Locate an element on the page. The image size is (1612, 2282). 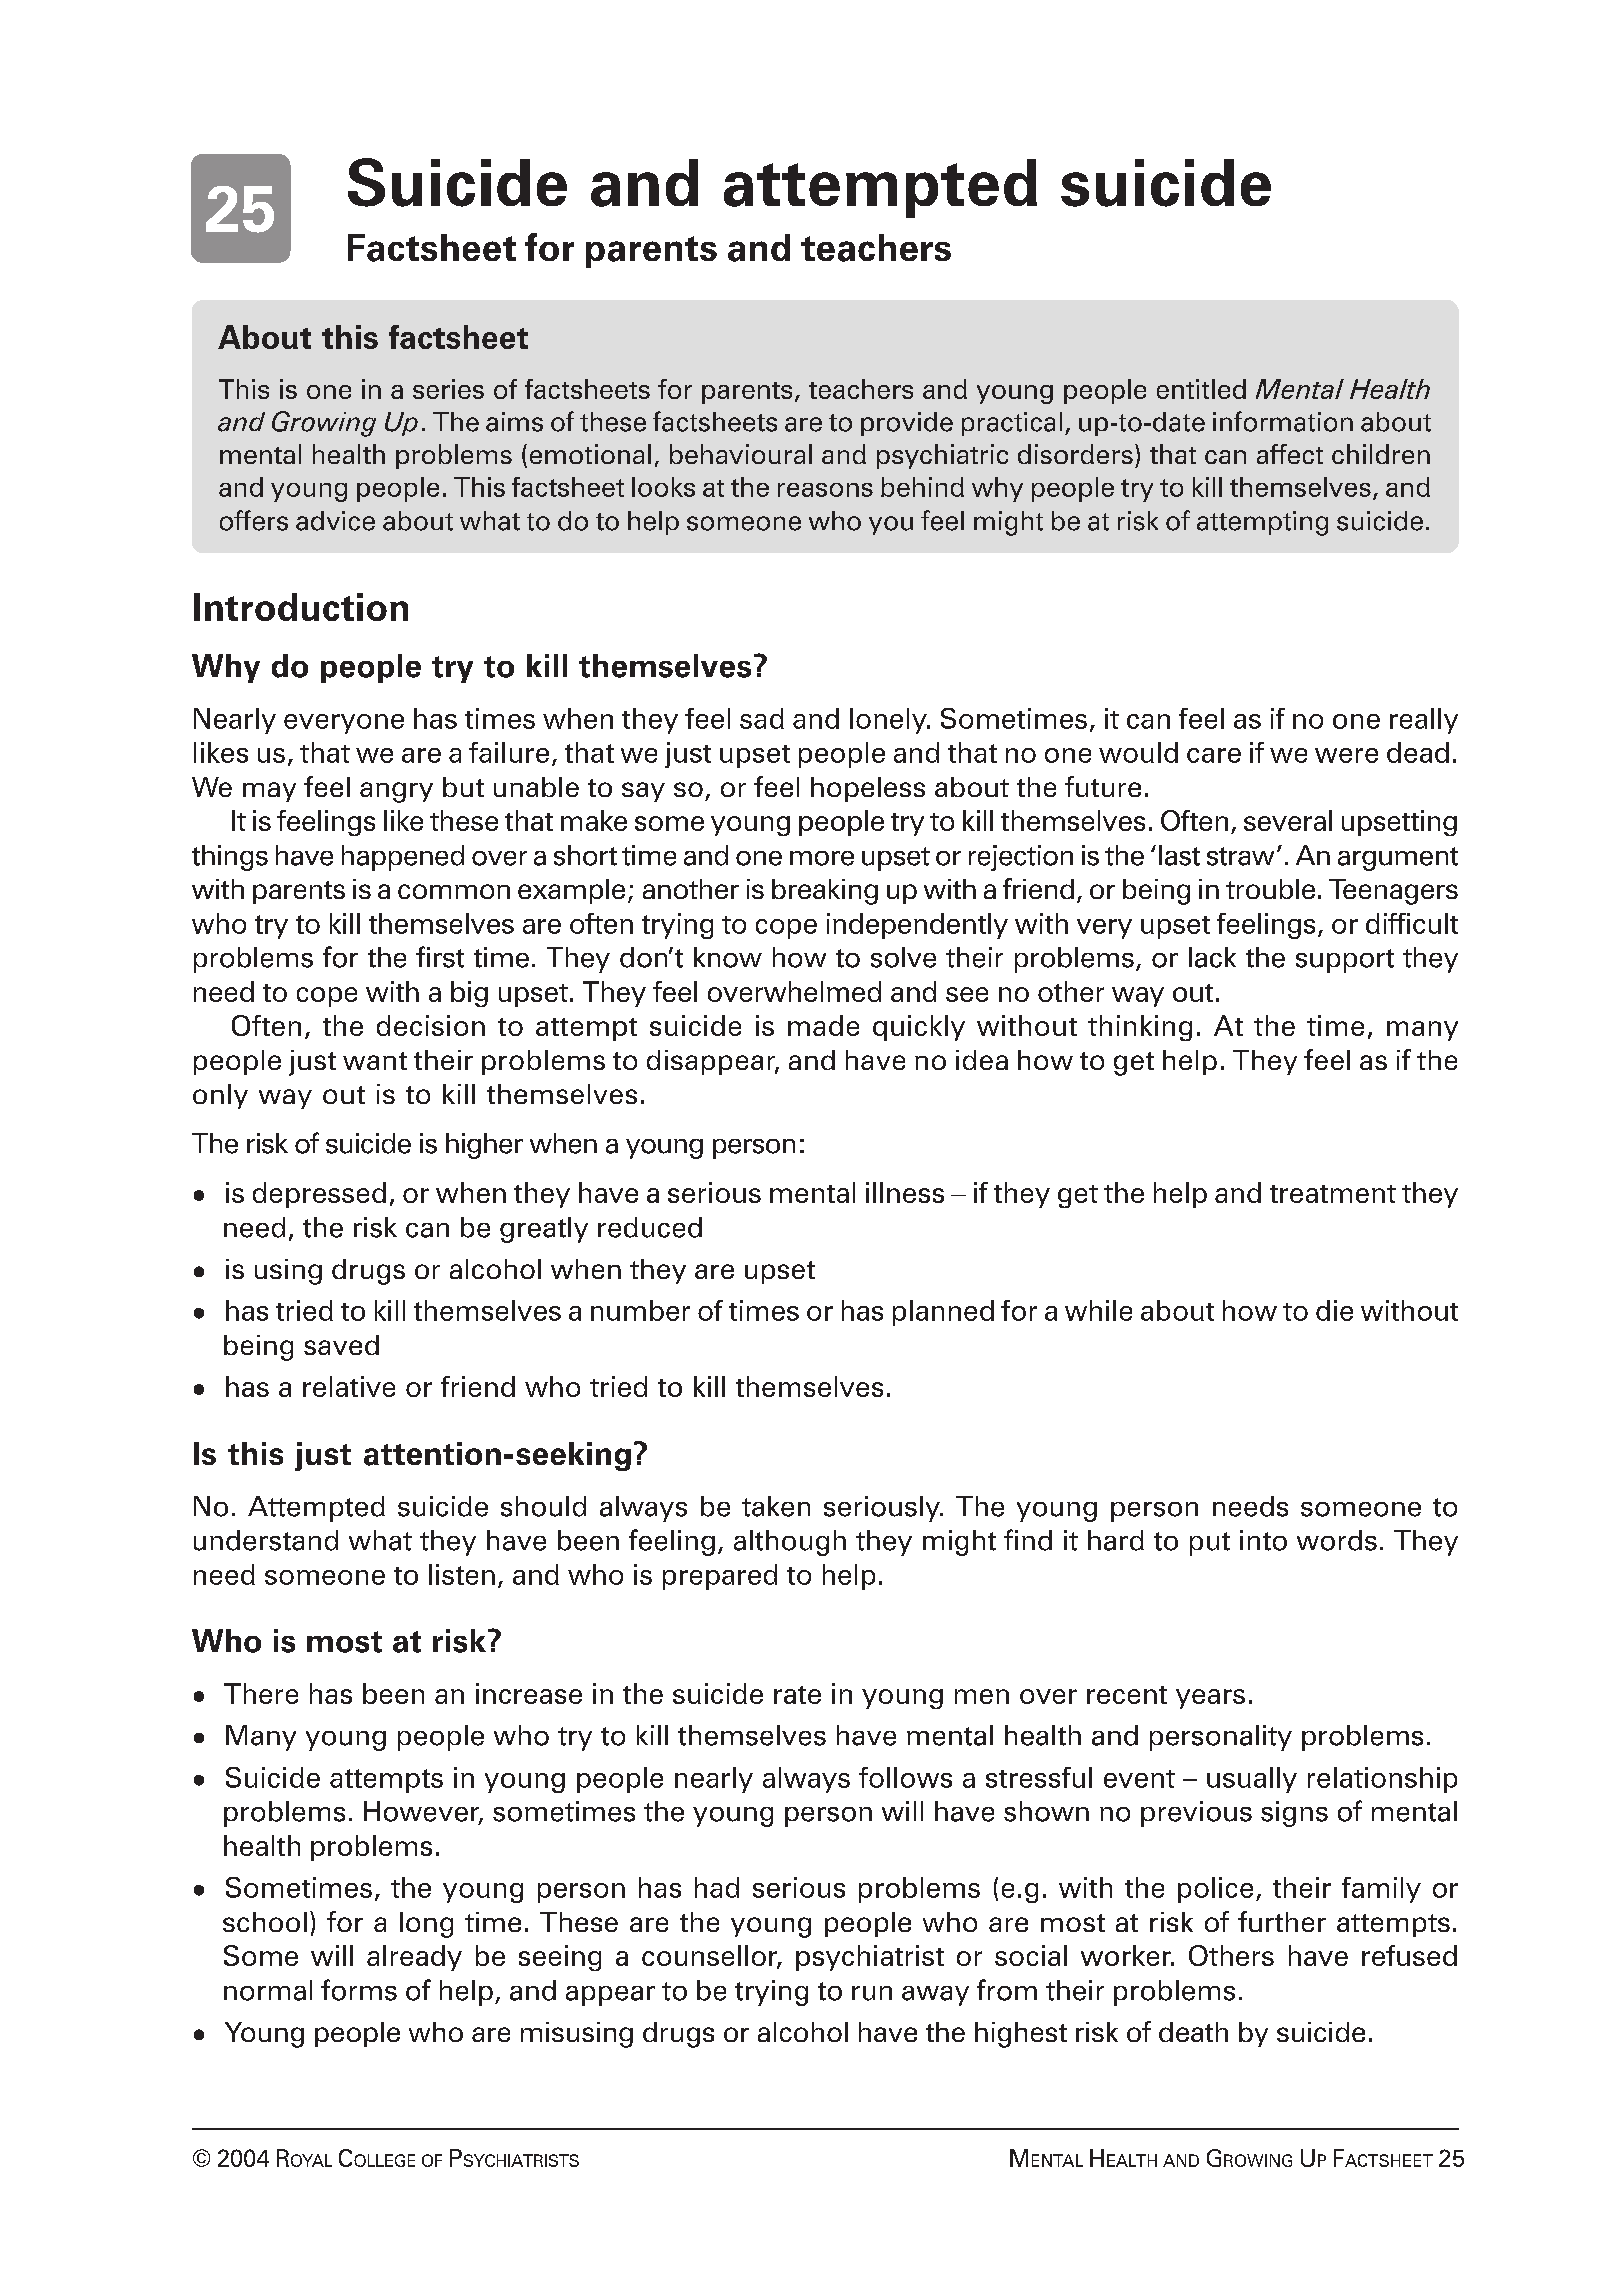
depressed is located at coordinates (319, 1195).
